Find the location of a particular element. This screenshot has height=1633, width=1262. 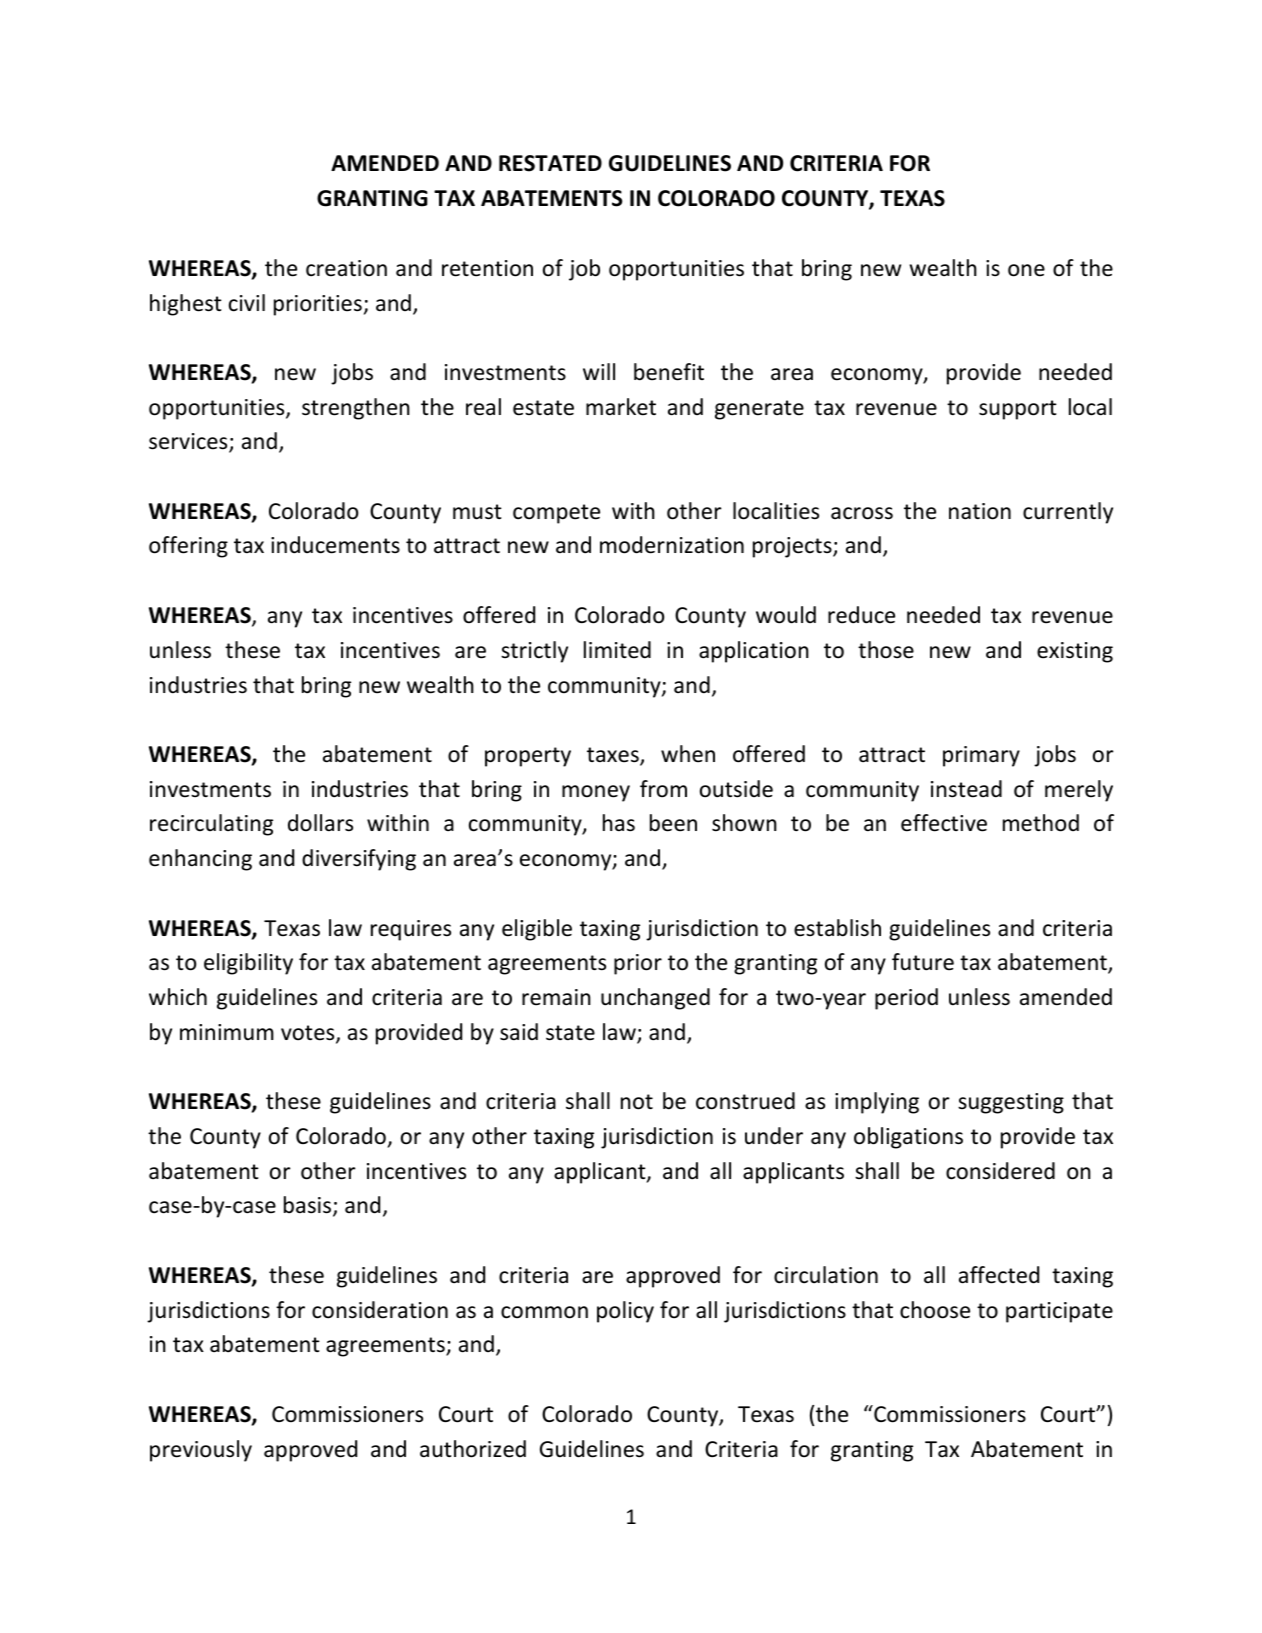

civil is located at coordinates (247, 303).
